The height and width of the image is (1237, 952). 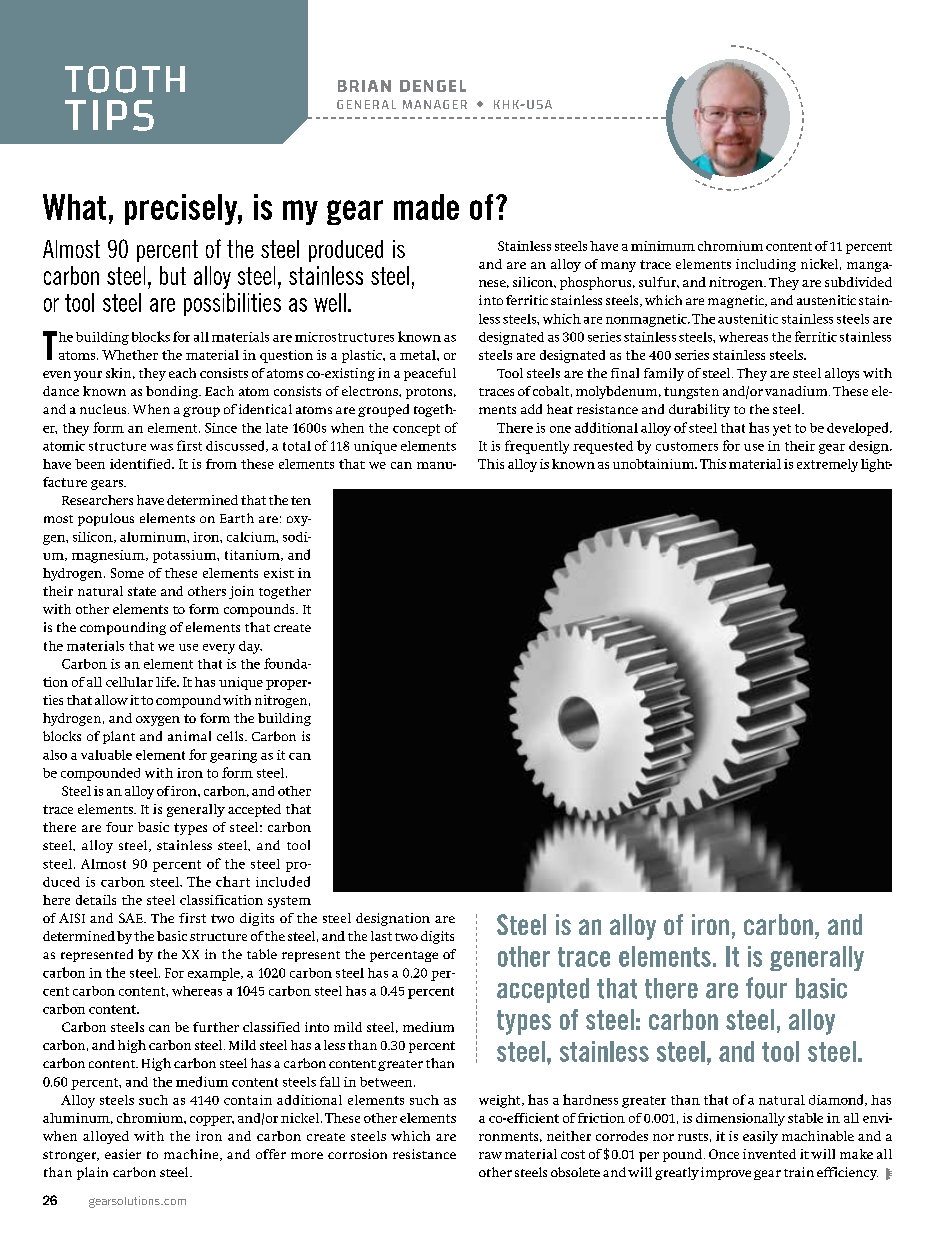 I want to click on TIPS, so click(x=109, y=115).
